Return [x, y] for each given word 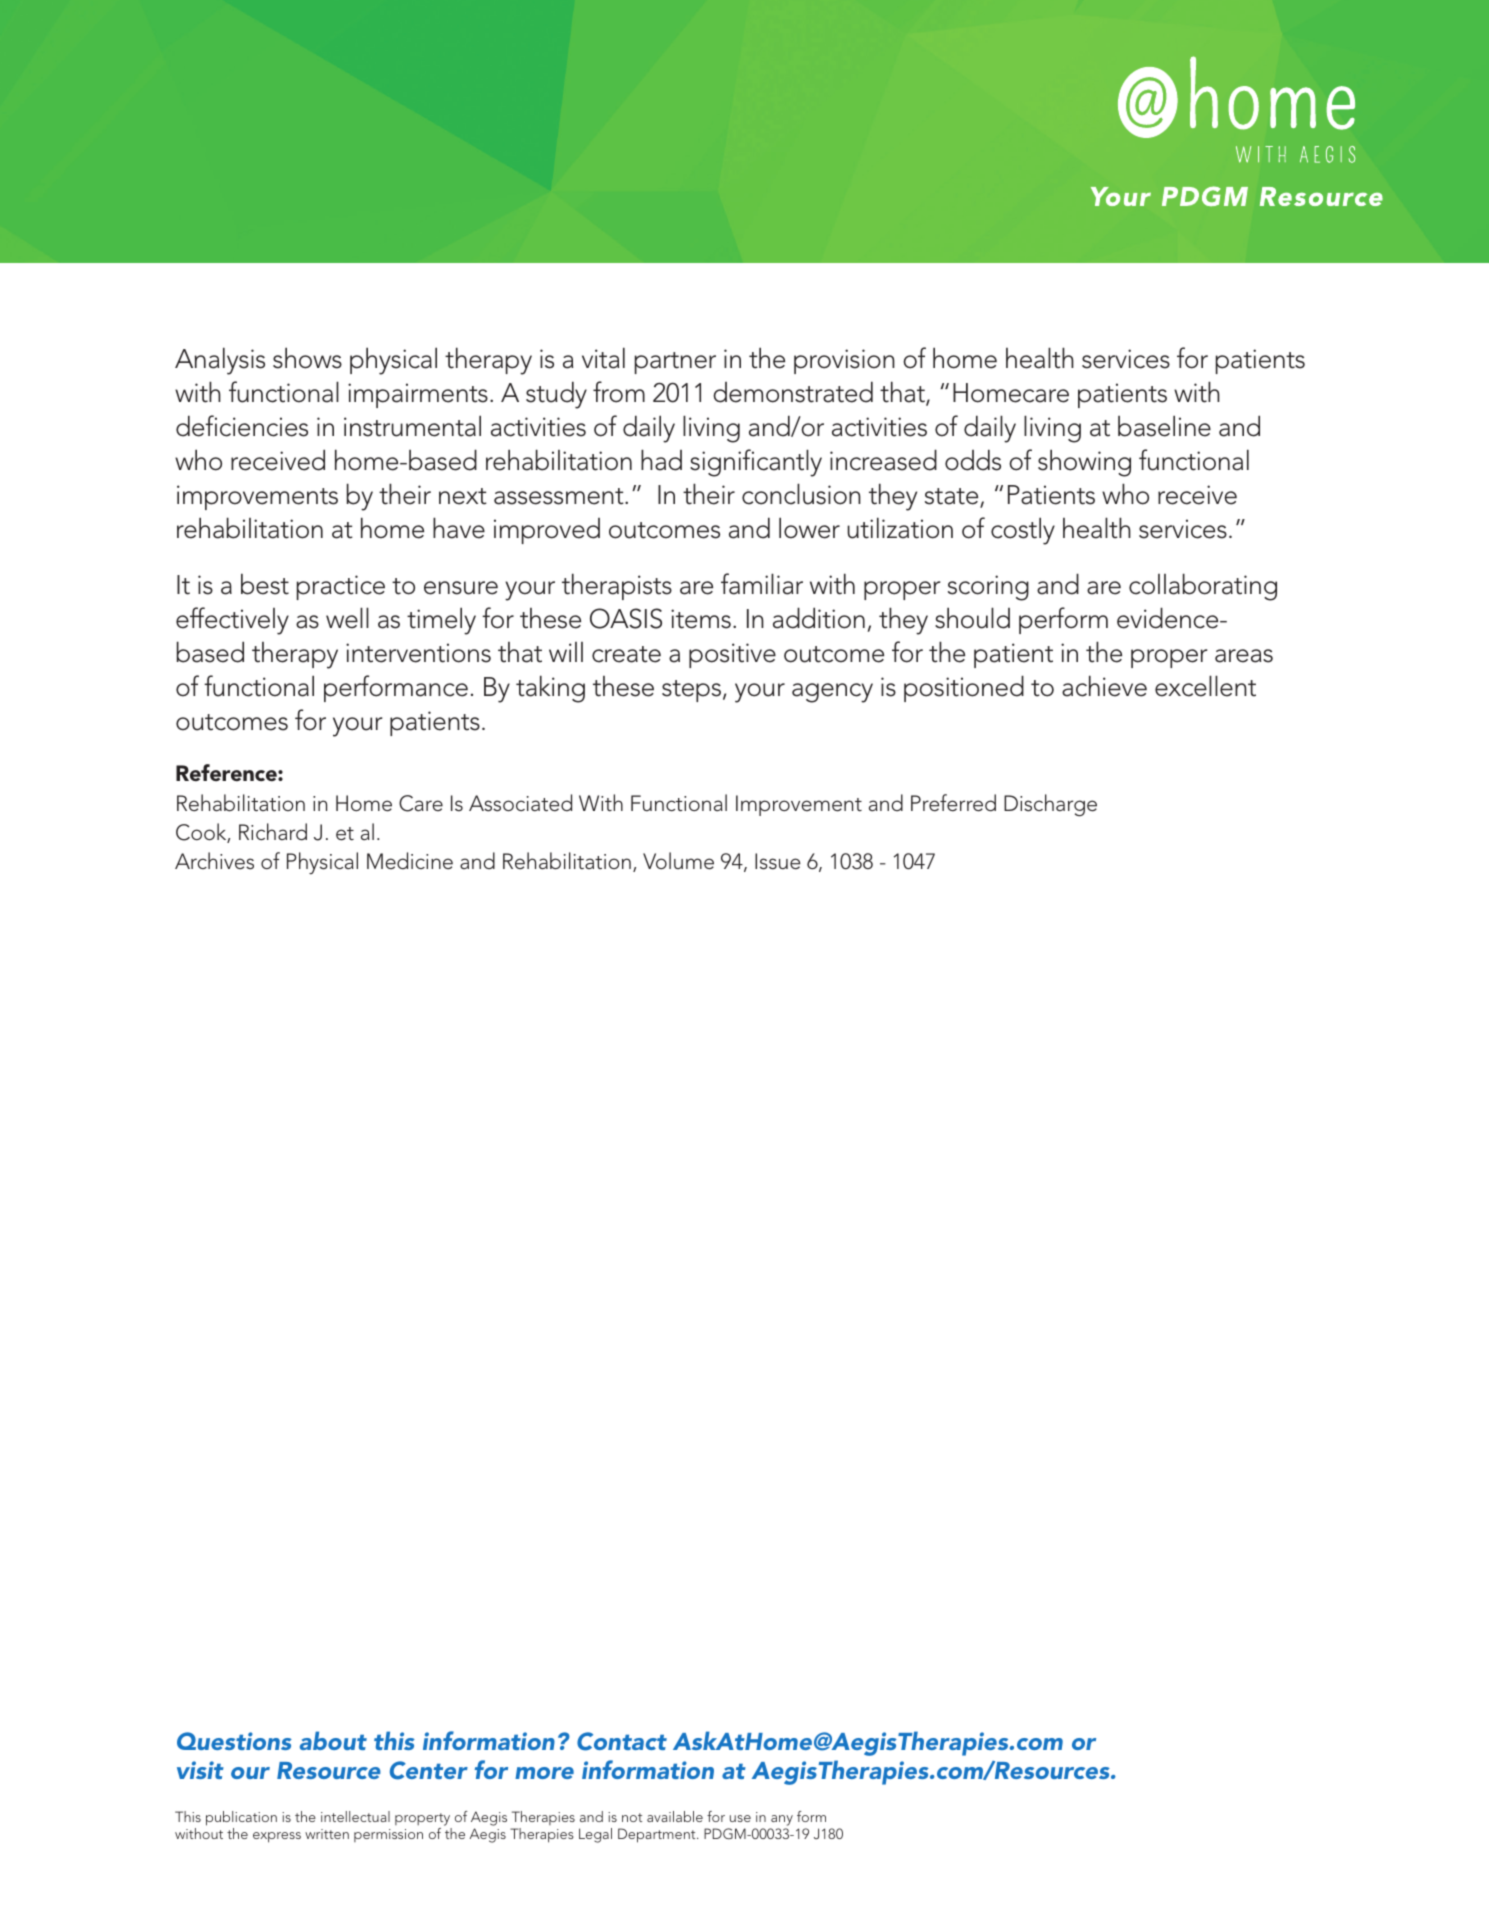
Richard [273, 832]
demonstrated [793, 392]
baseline [1164, 426]
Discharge [1050, 805]
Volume [678, 861]
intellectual [355, 1816]
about [333, 1740]
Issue [778, 861]
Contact [622, 1741]
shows [307, 358]
